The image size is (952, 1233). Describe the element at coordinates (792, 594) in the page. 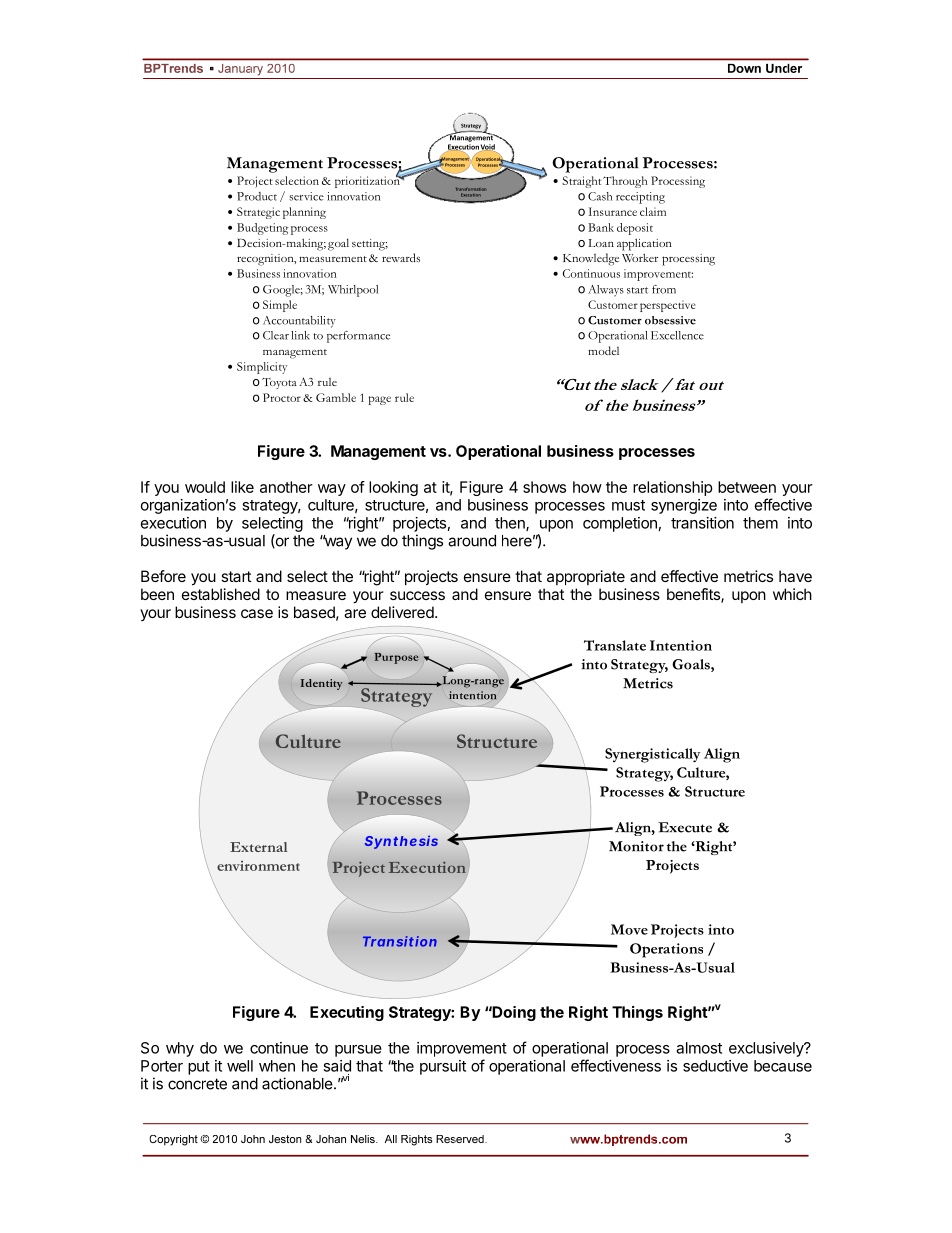

I see `which` at that location.
